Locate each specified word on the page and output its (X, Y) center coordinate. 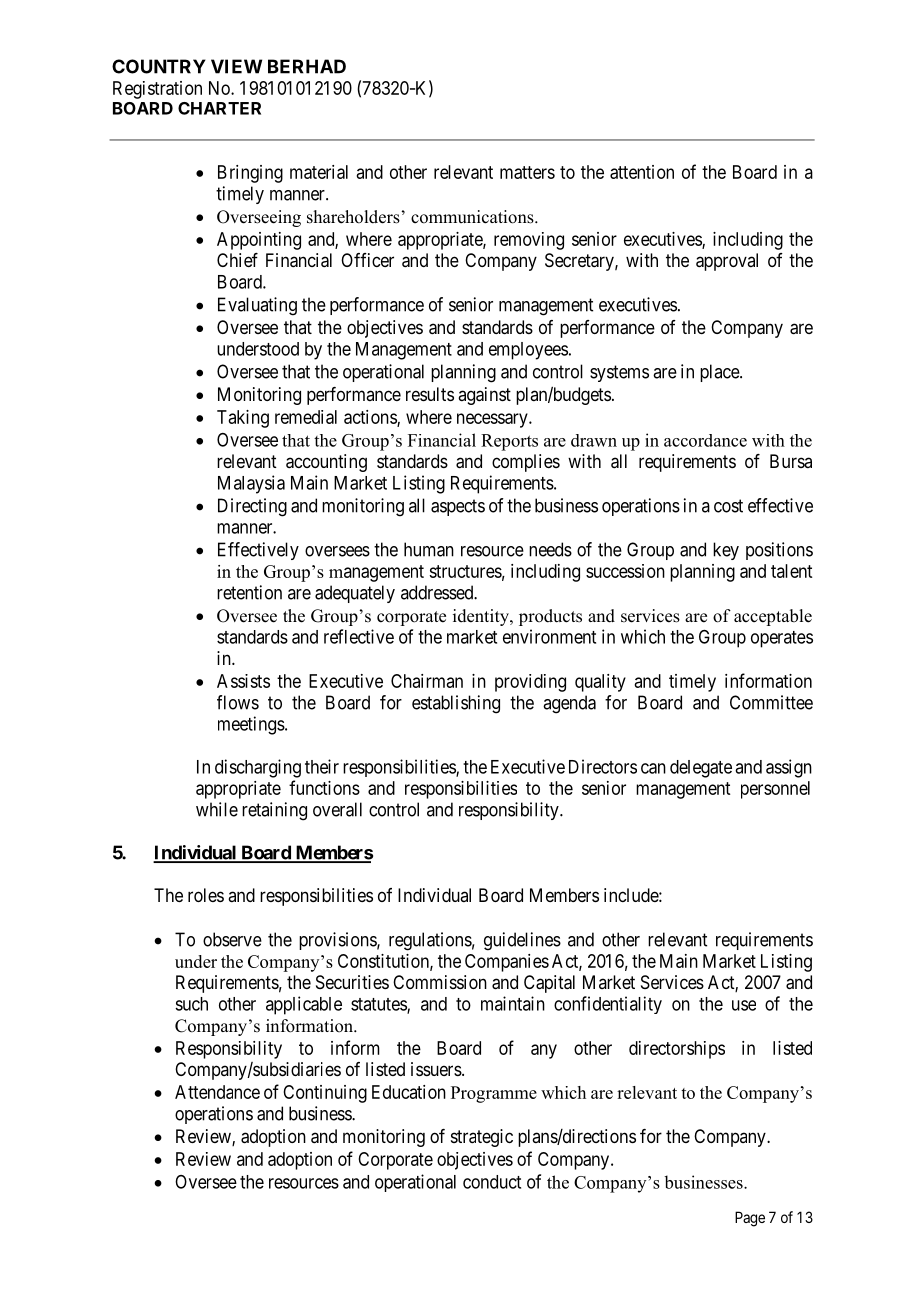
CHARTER (219, 108)
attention (642, 172)
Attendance (217, 1092)
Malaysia (251, 484)
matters (527, 172)
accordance (705, 440)
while (217, 809)
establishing (456, 704)
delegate (701, 769)
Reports (509, 442)
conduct (492, 1182)
